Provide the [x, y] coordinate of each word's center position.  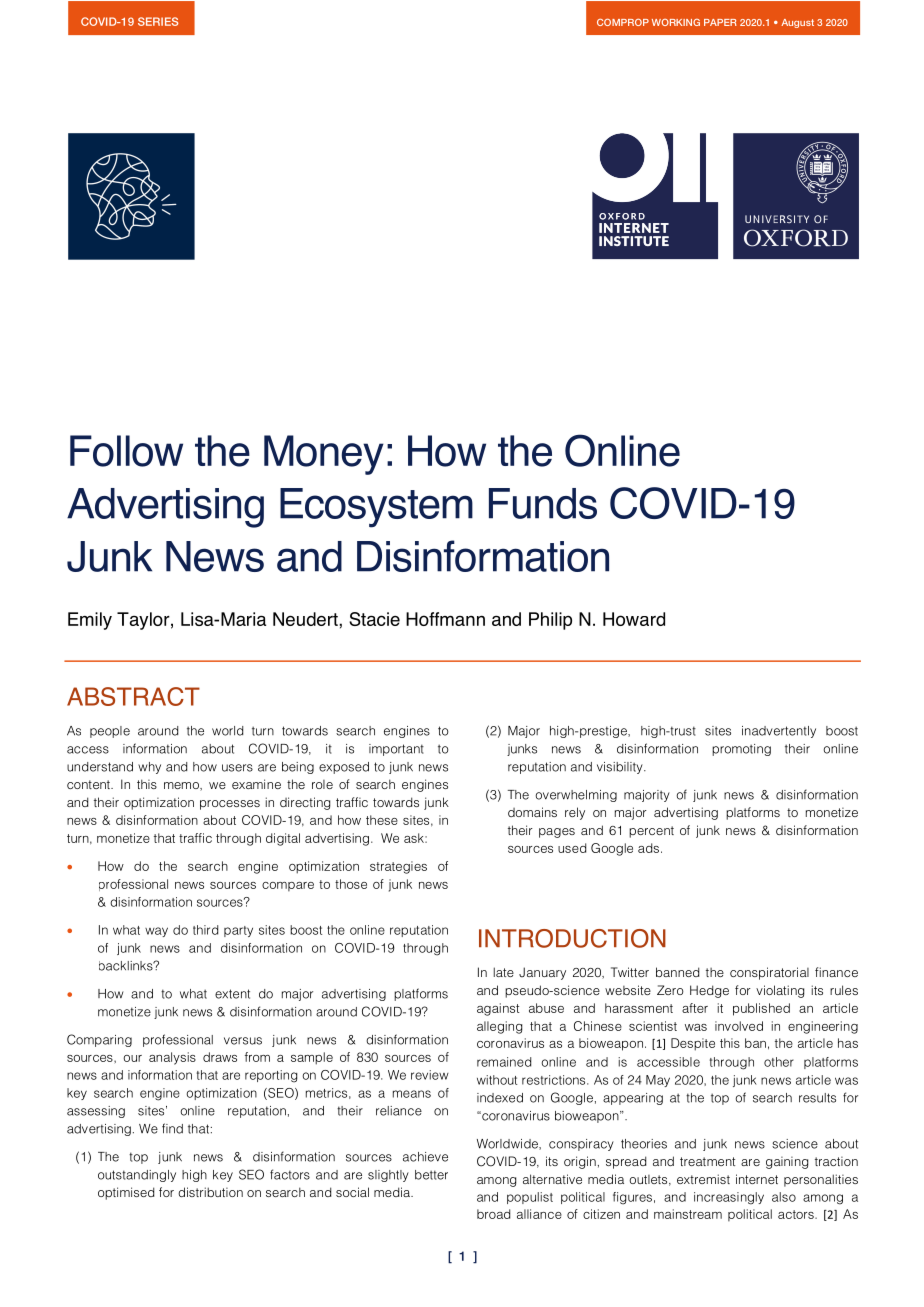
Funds [543, 503]
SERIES [158, 21]
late [504, 972]
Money [324, 455]
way [156, 932]
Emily [90, 621]
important [396, 750]
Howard [634, 619]
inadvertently [779, 732]
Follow [126, 451]
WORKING [676, 22]
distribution [210, 1192]
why [149, 768]
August [797, 23]
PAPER [720, 22]
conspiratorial [769, 973]
